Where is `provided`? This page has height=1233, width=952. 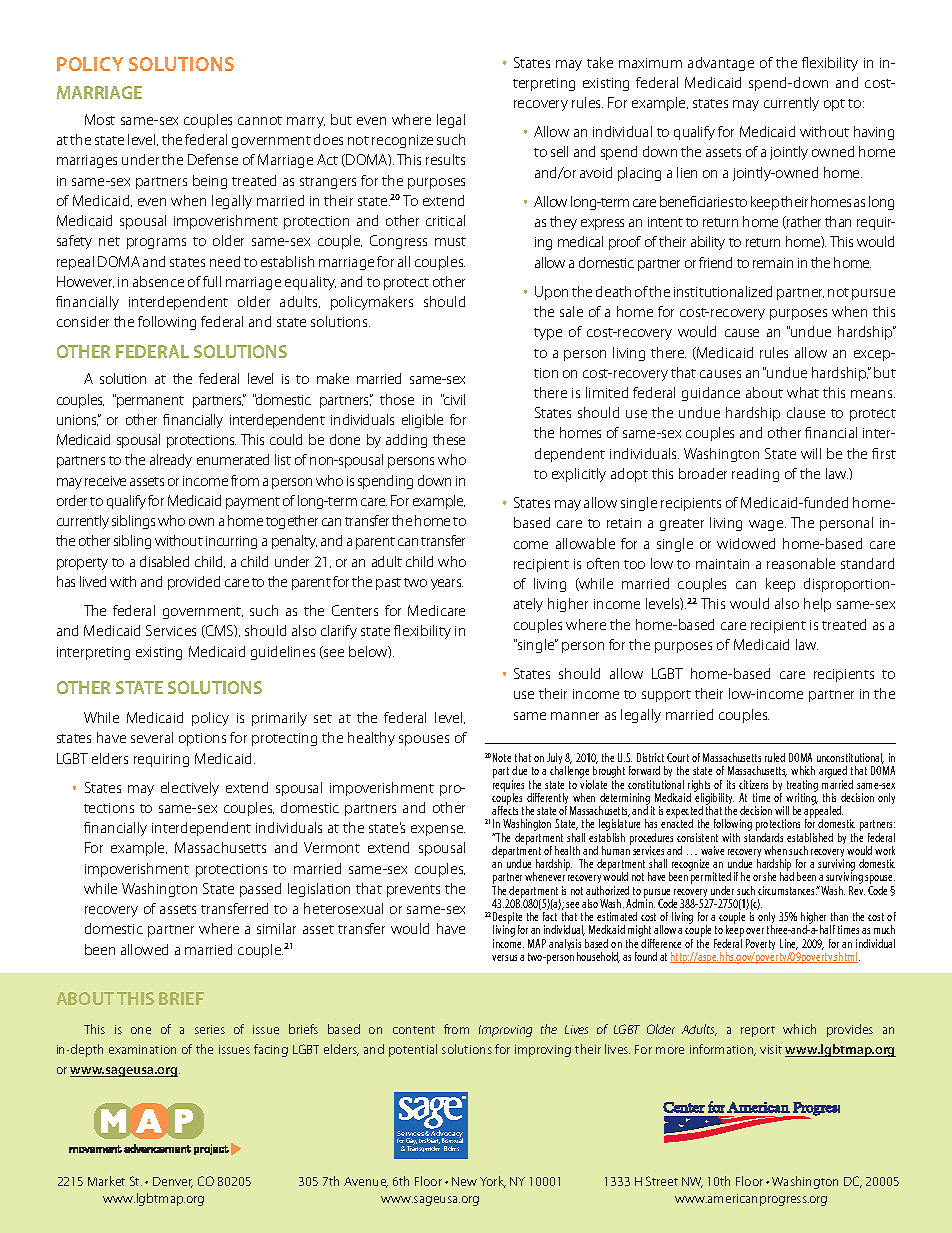
provided is located at coordinates (194, 583).
